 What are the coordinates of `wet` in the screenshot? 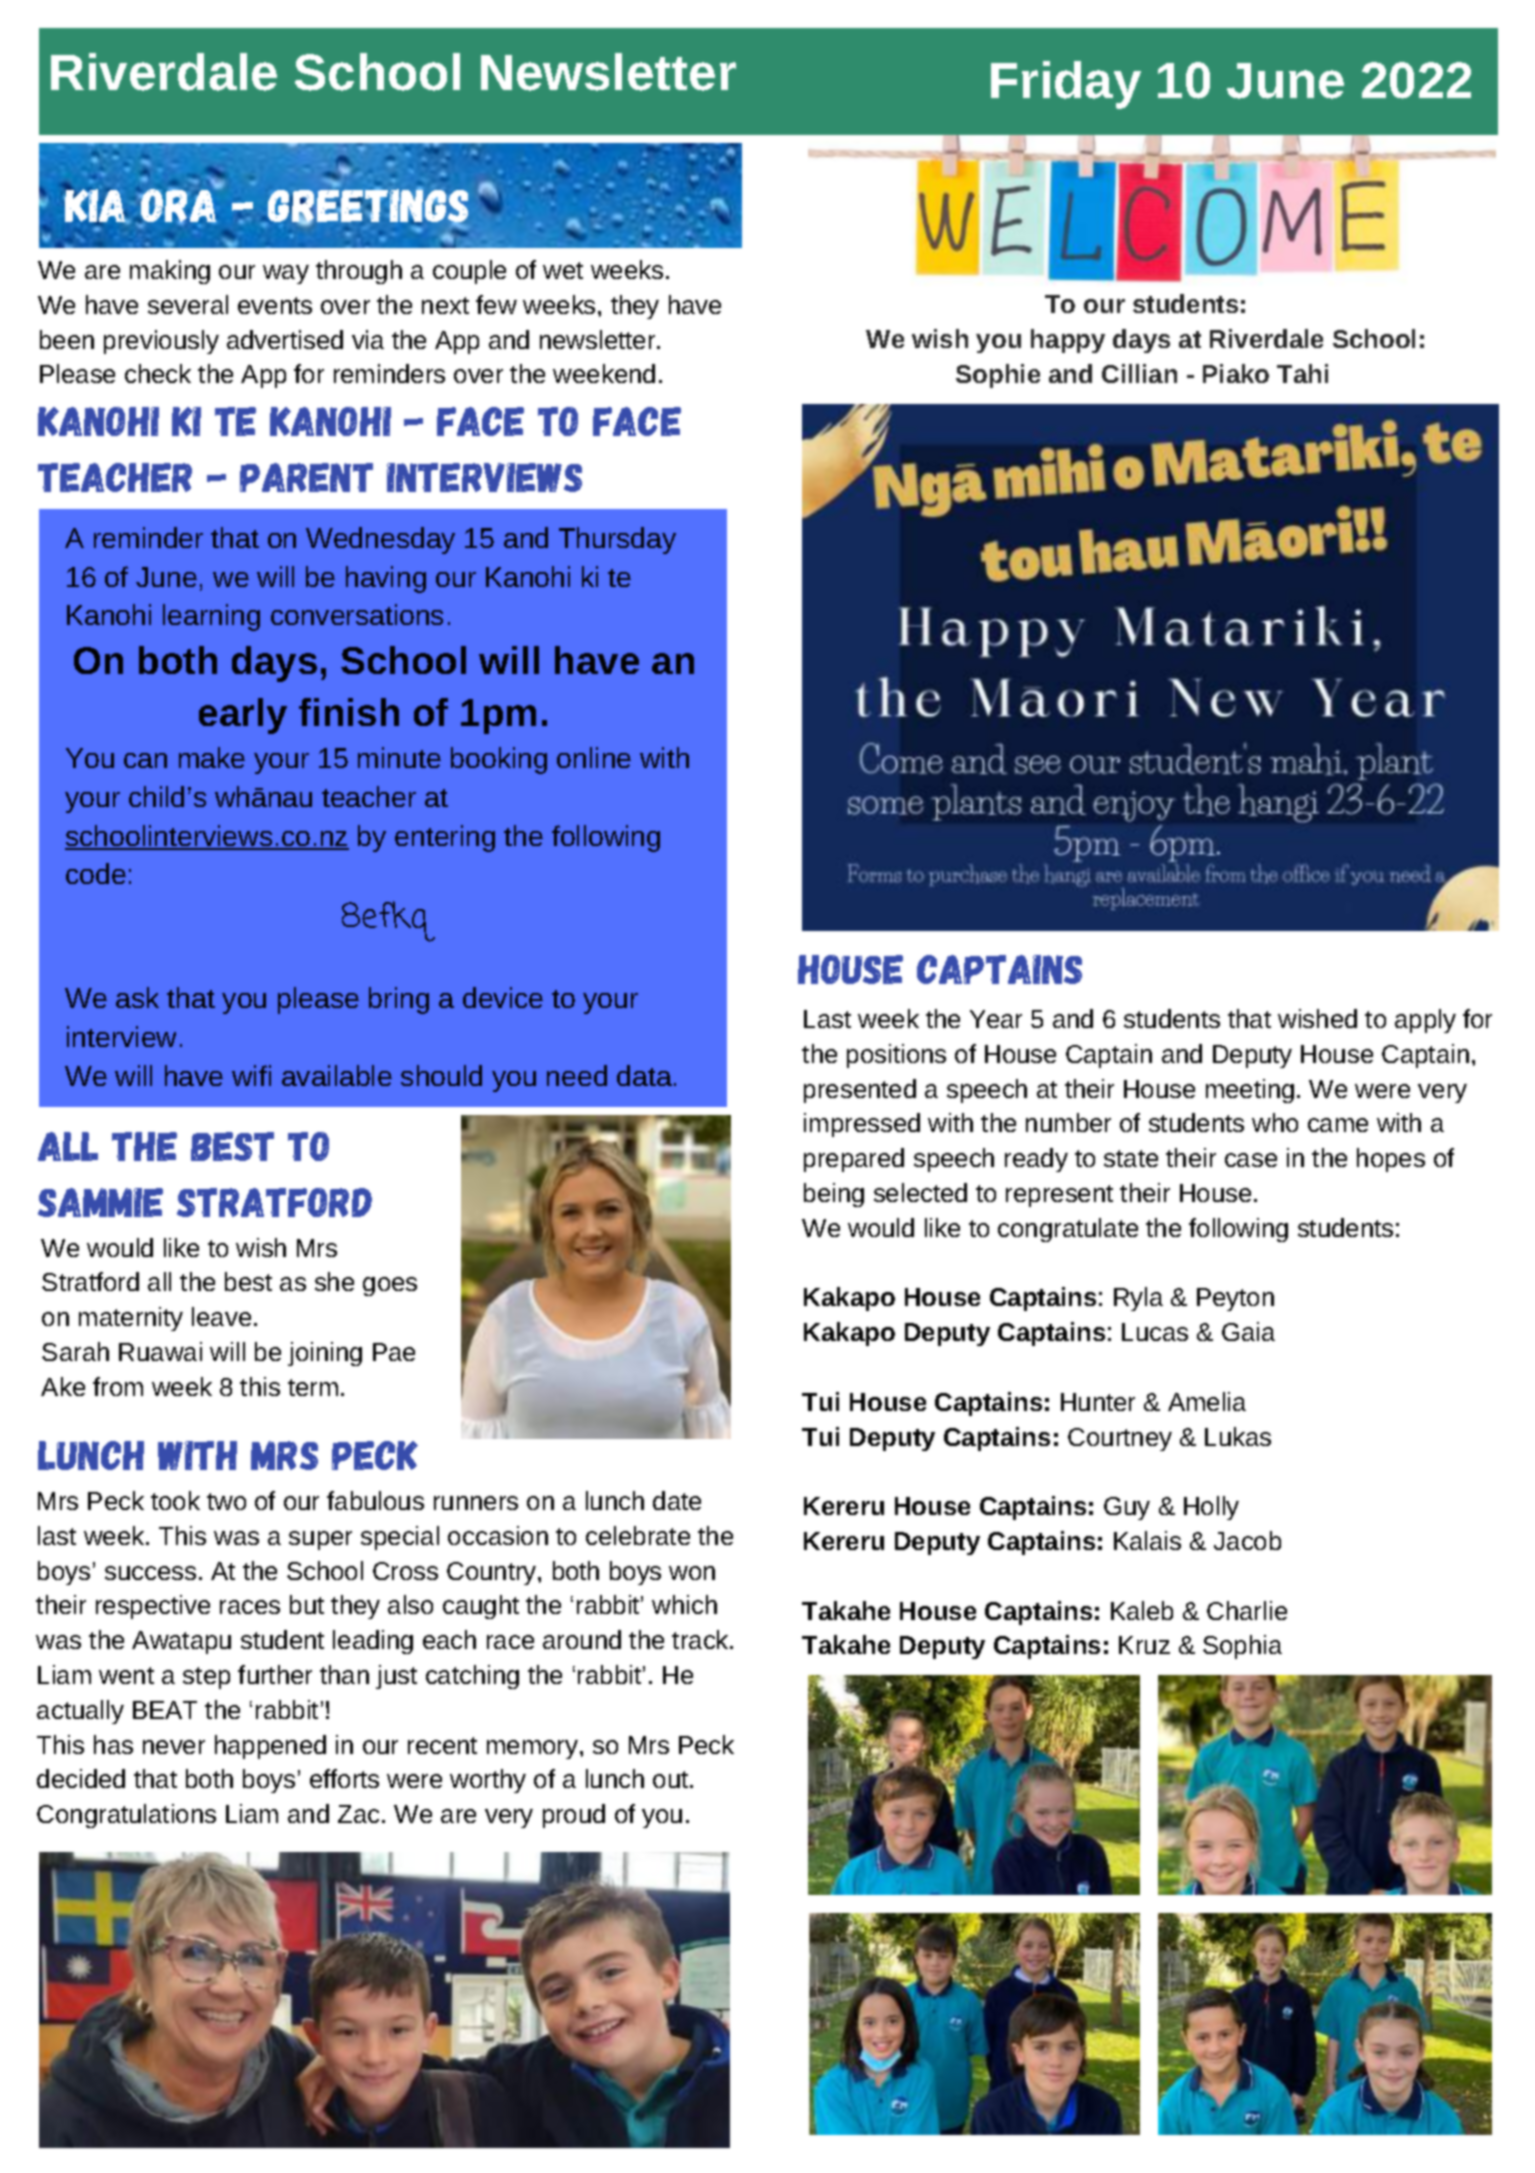 It's located at (563, 270).
